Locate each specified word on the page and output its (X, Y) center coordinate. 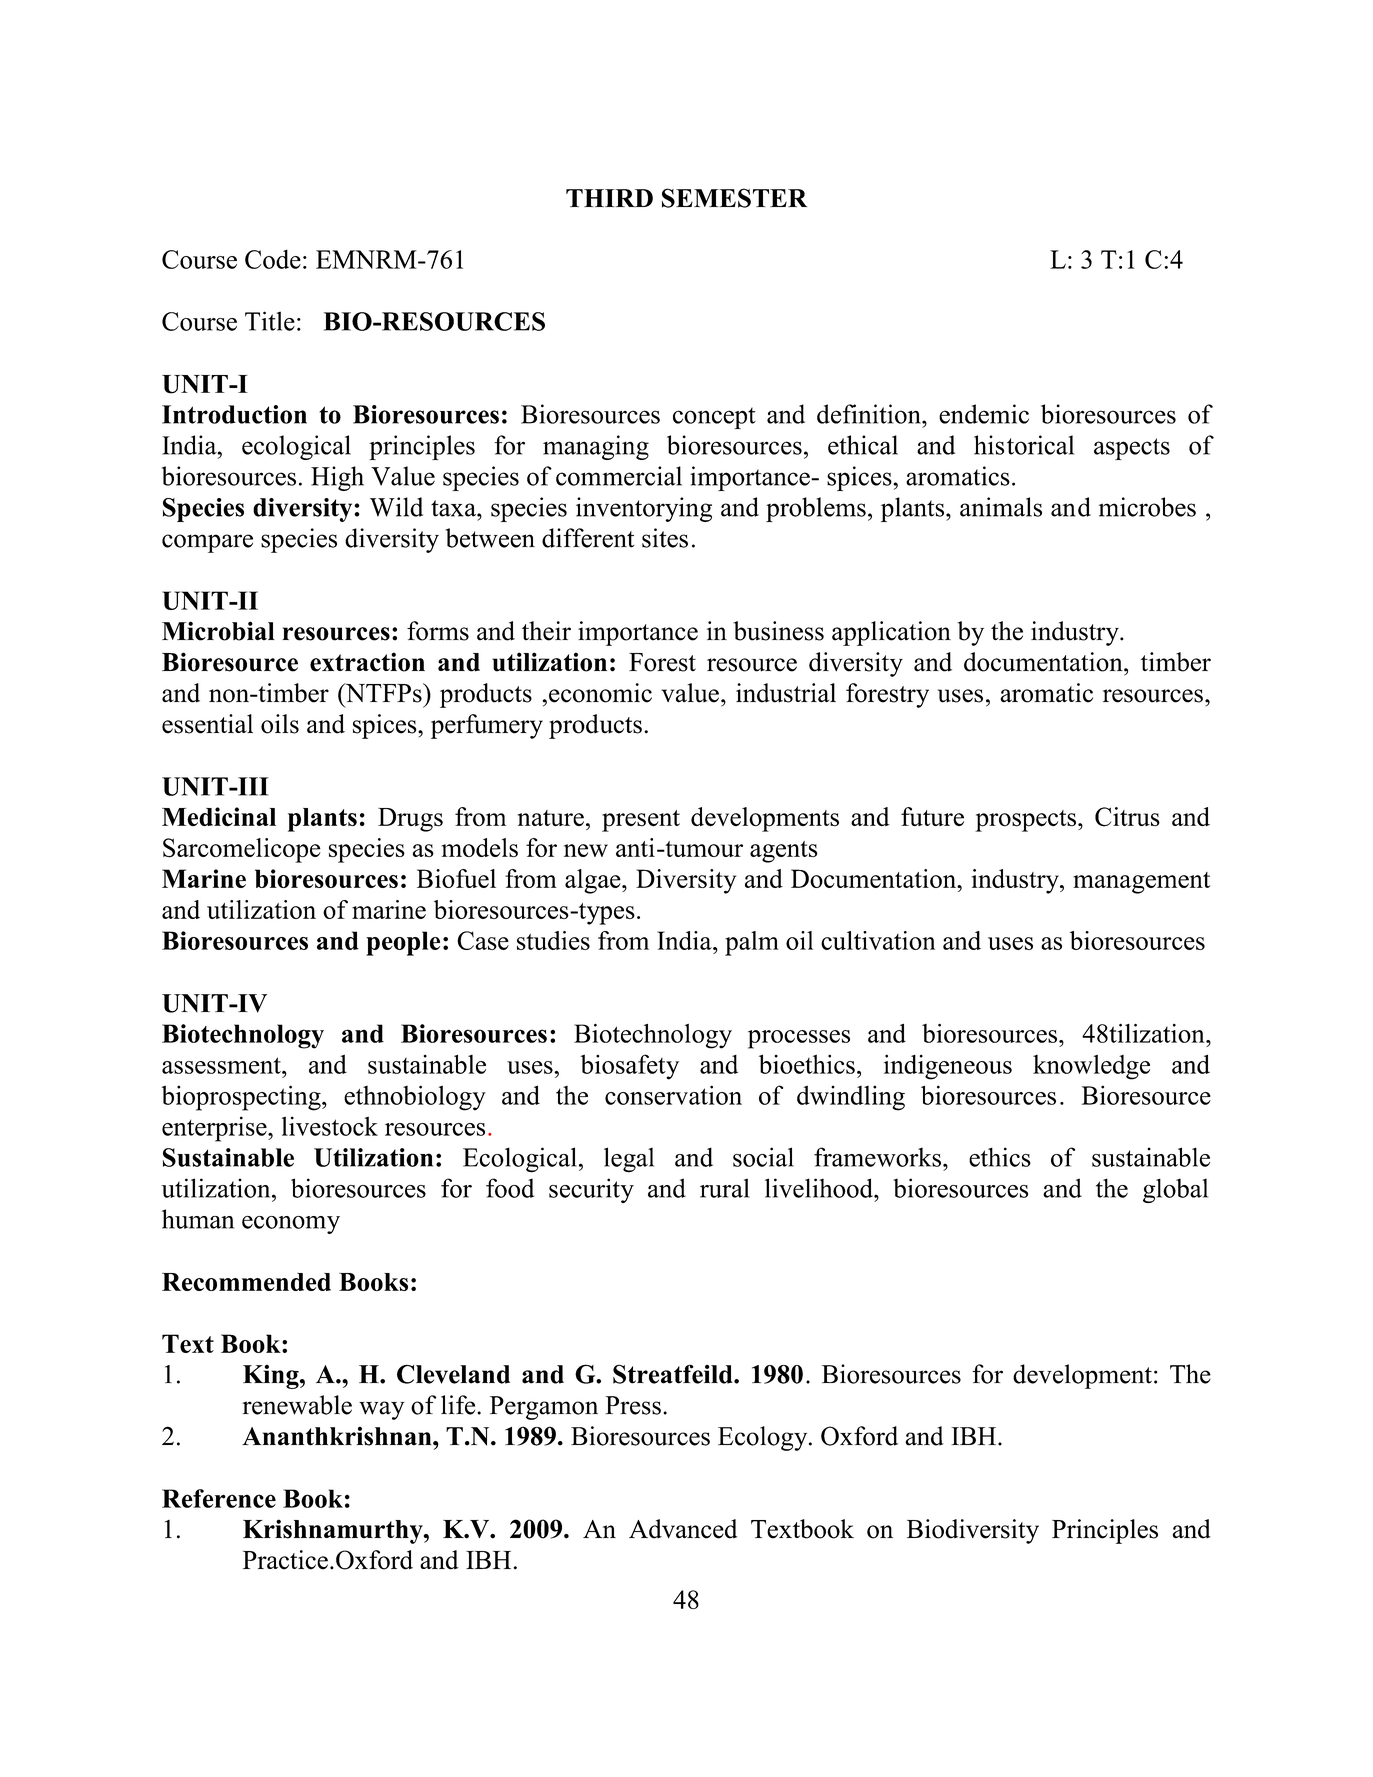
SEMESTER (734, 198)
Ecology (764, 1438)
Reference (219, 1498)
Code (273, 259)
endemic (984, 414)
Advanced (683, 1529)
